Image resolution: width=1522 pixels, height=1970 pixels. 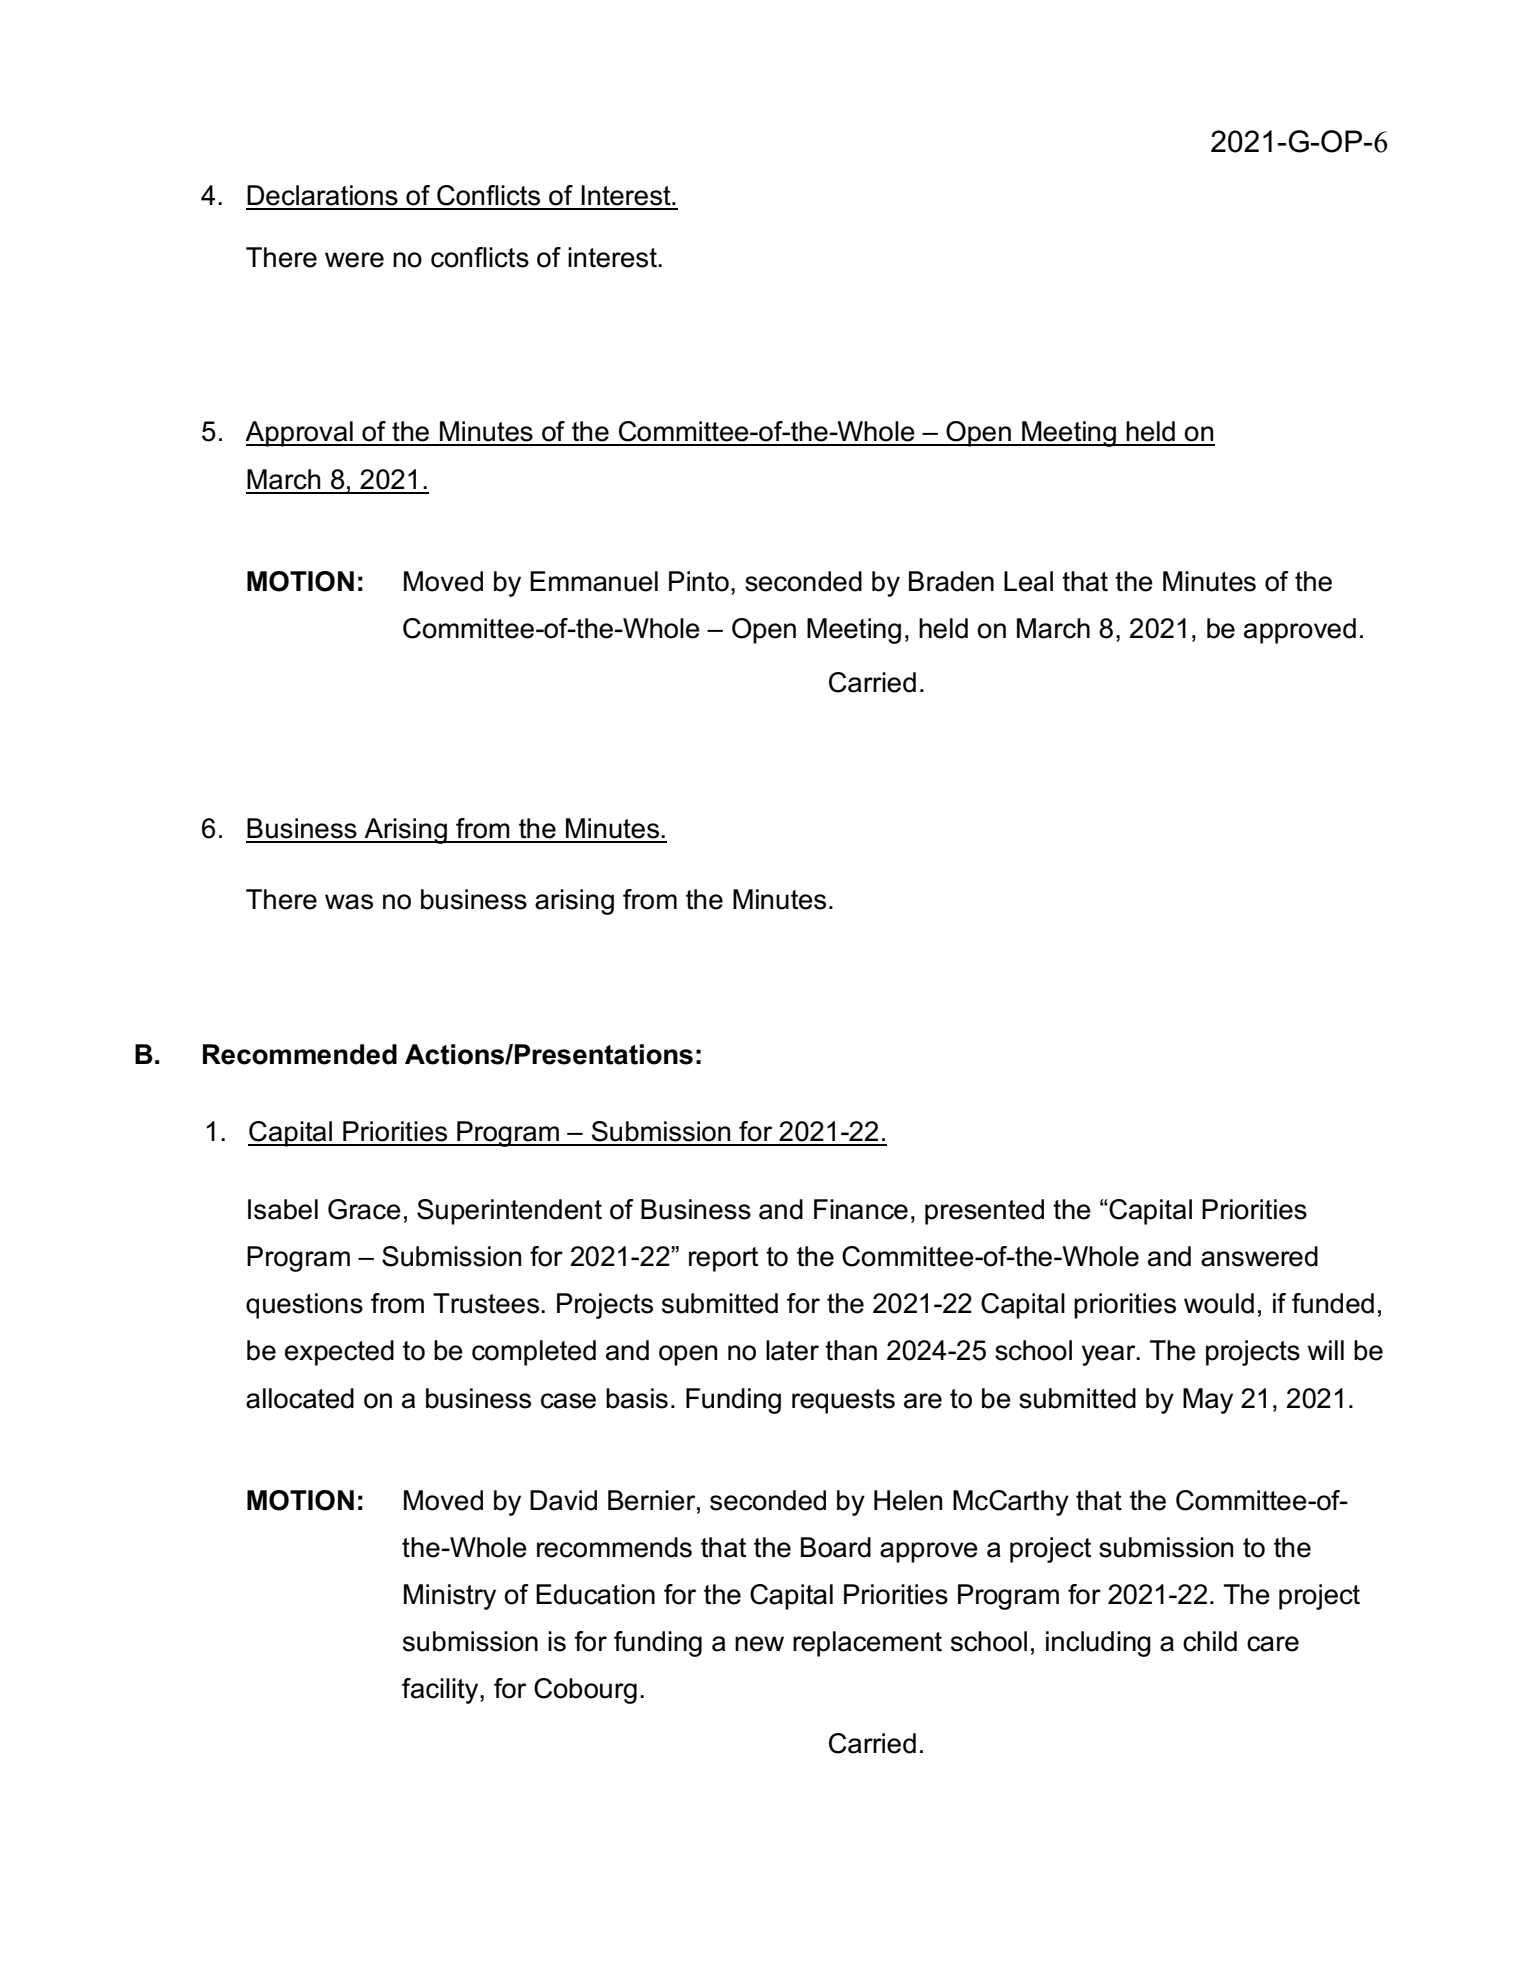 What do you see at coordinates (349, 902) in the screenshot?
I see `was` at bounding box center [349, 902].
